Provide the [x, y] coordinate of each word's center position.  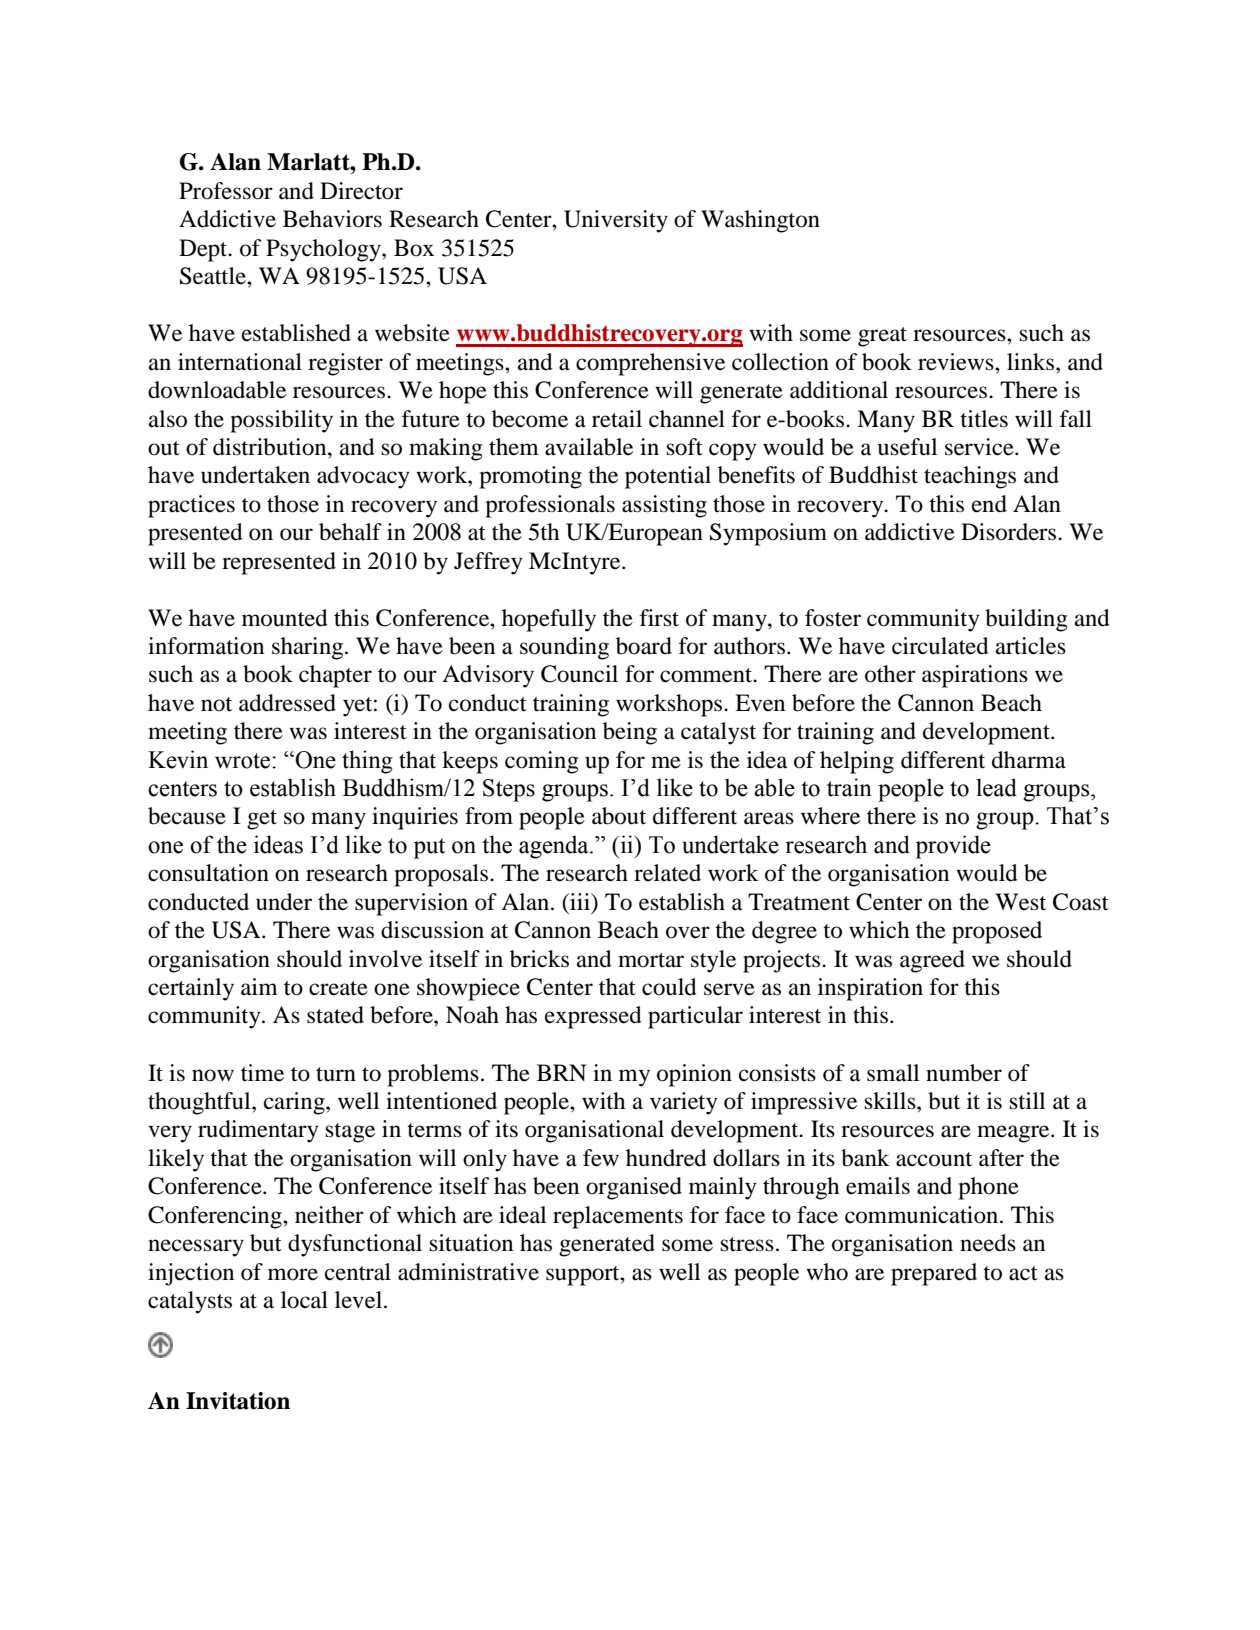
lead [996, 787]
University [616, 221]
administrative [468, 1272]
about [619, 816]
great [882, 337]
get [262, 820]
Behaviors [332, 219]
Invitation [238, 1401]
